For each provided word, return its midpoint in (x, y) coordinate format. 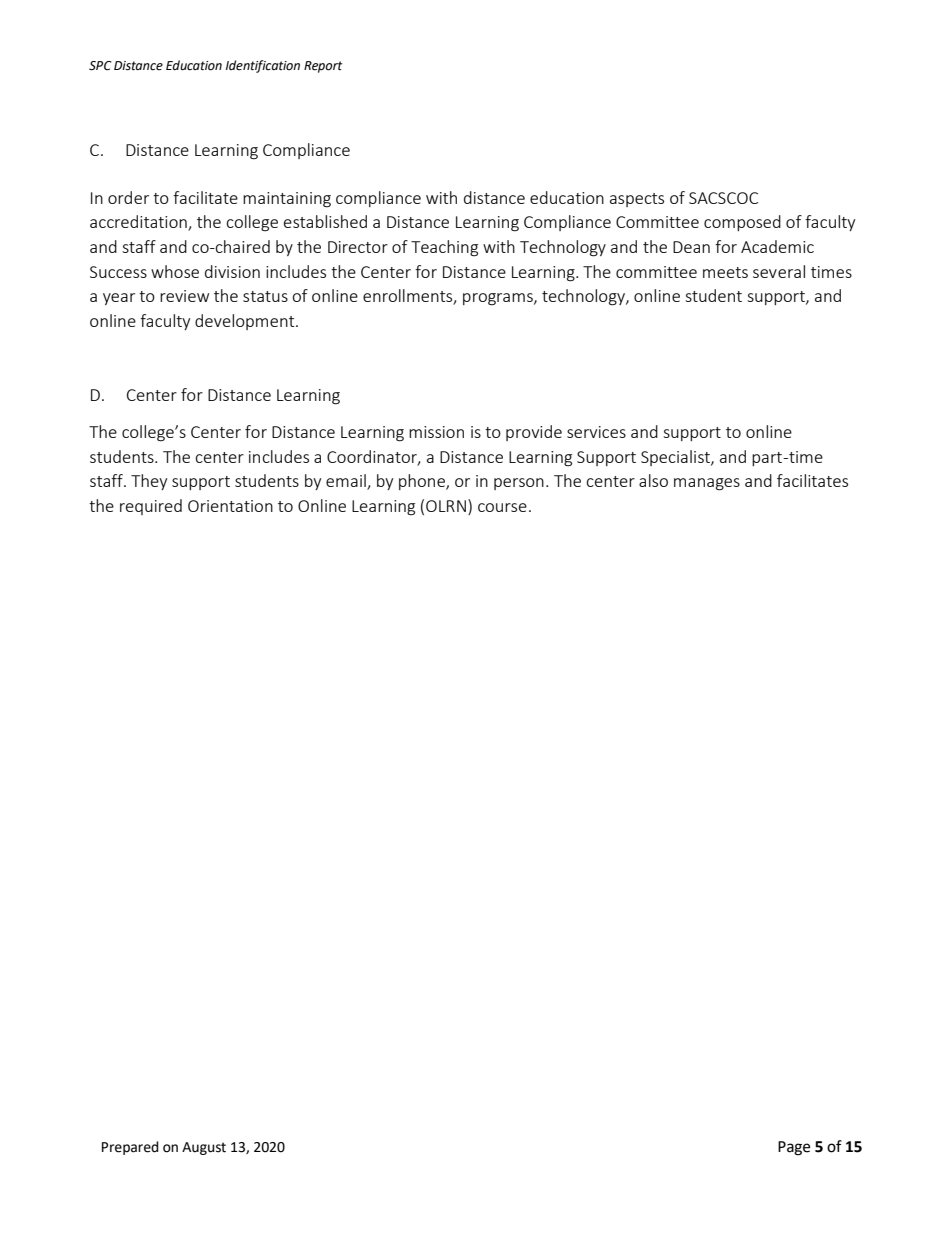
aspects (637, 200)
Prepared (130, 1148)
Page (794, 1148)
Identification (263, 66)
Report (323, 67)
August (204, 1148)
